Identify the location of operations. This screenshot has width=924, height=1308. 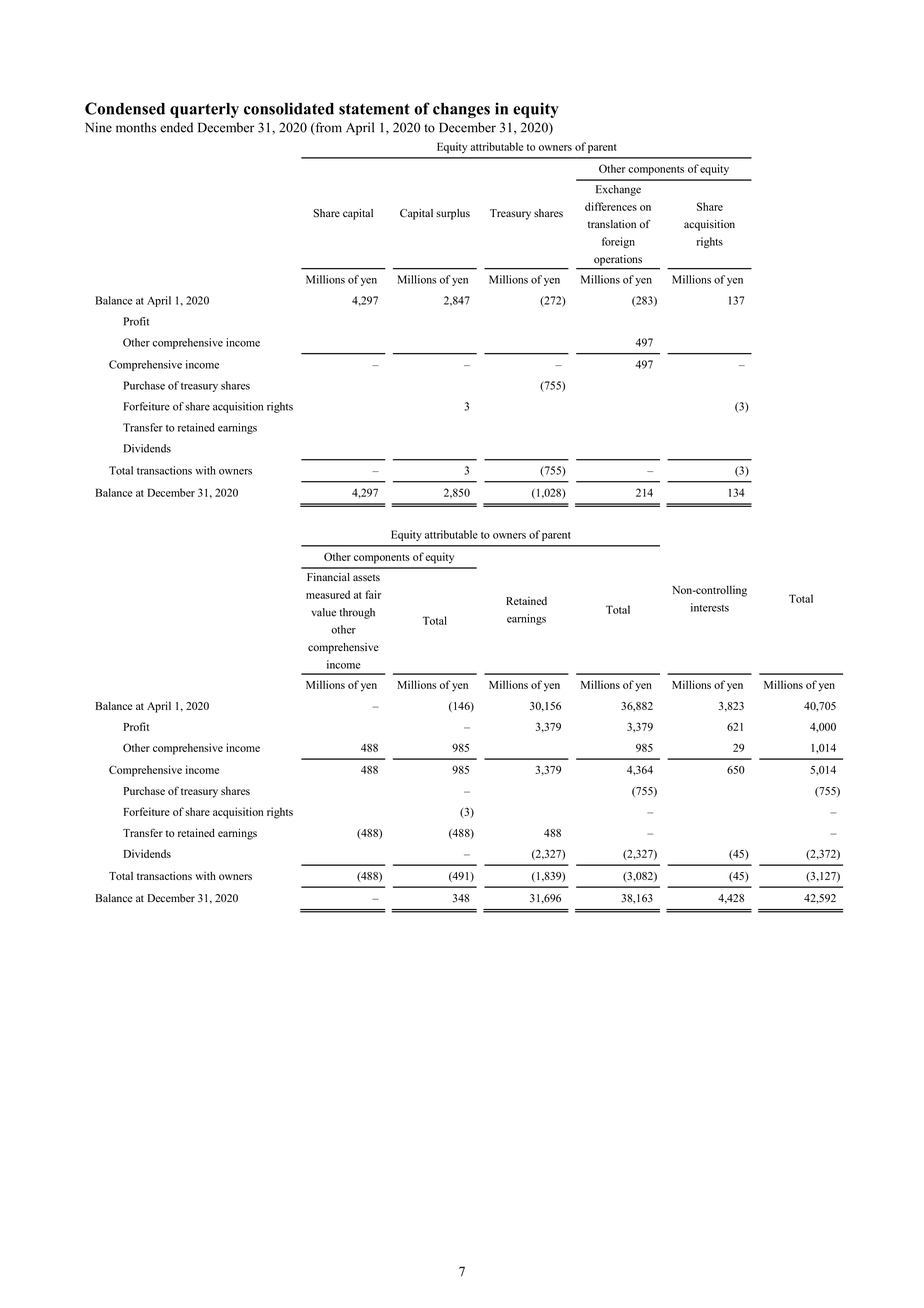
(618, 260).
